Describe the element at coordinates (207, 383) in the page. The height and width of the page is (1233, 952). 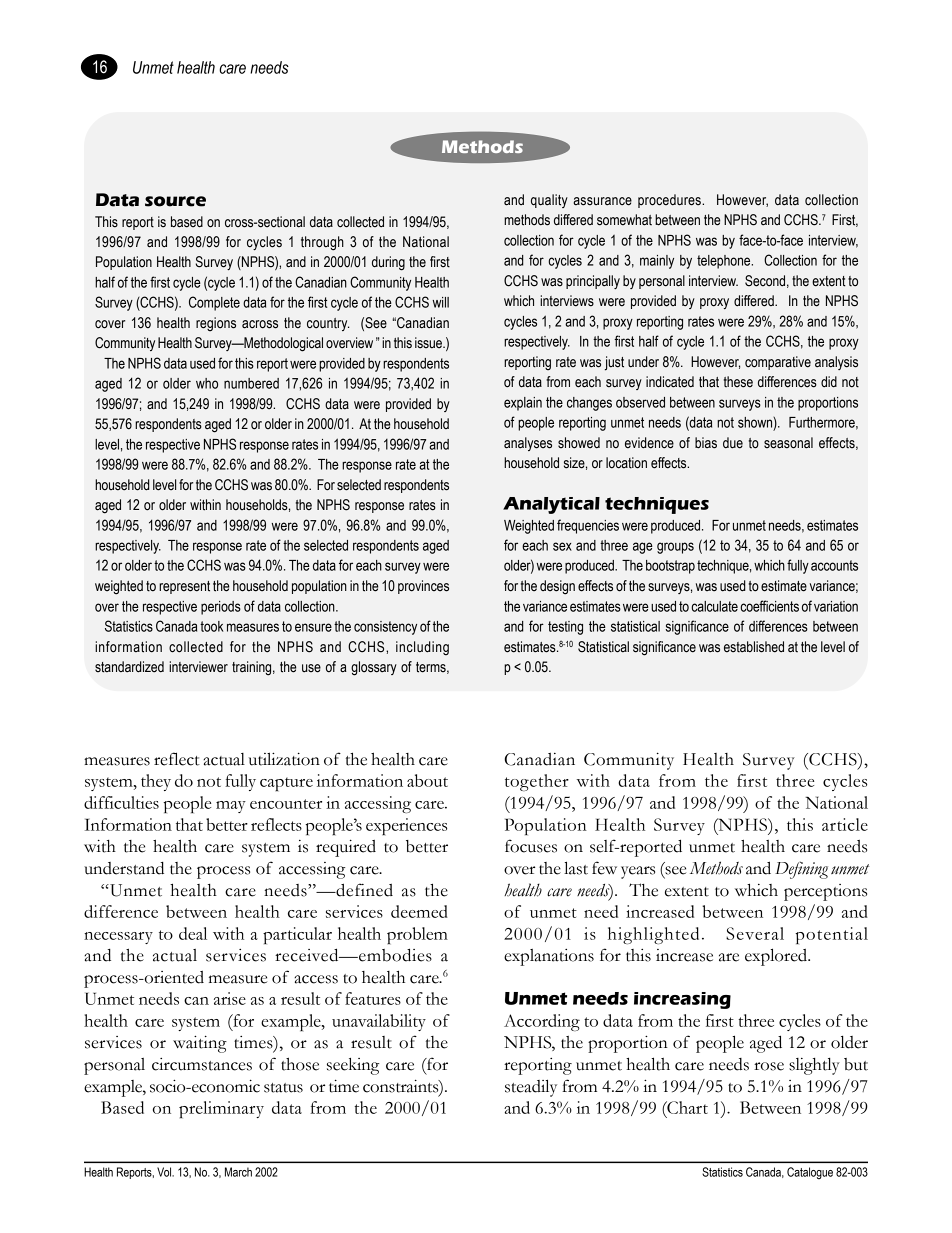
I see `who` at that location.
